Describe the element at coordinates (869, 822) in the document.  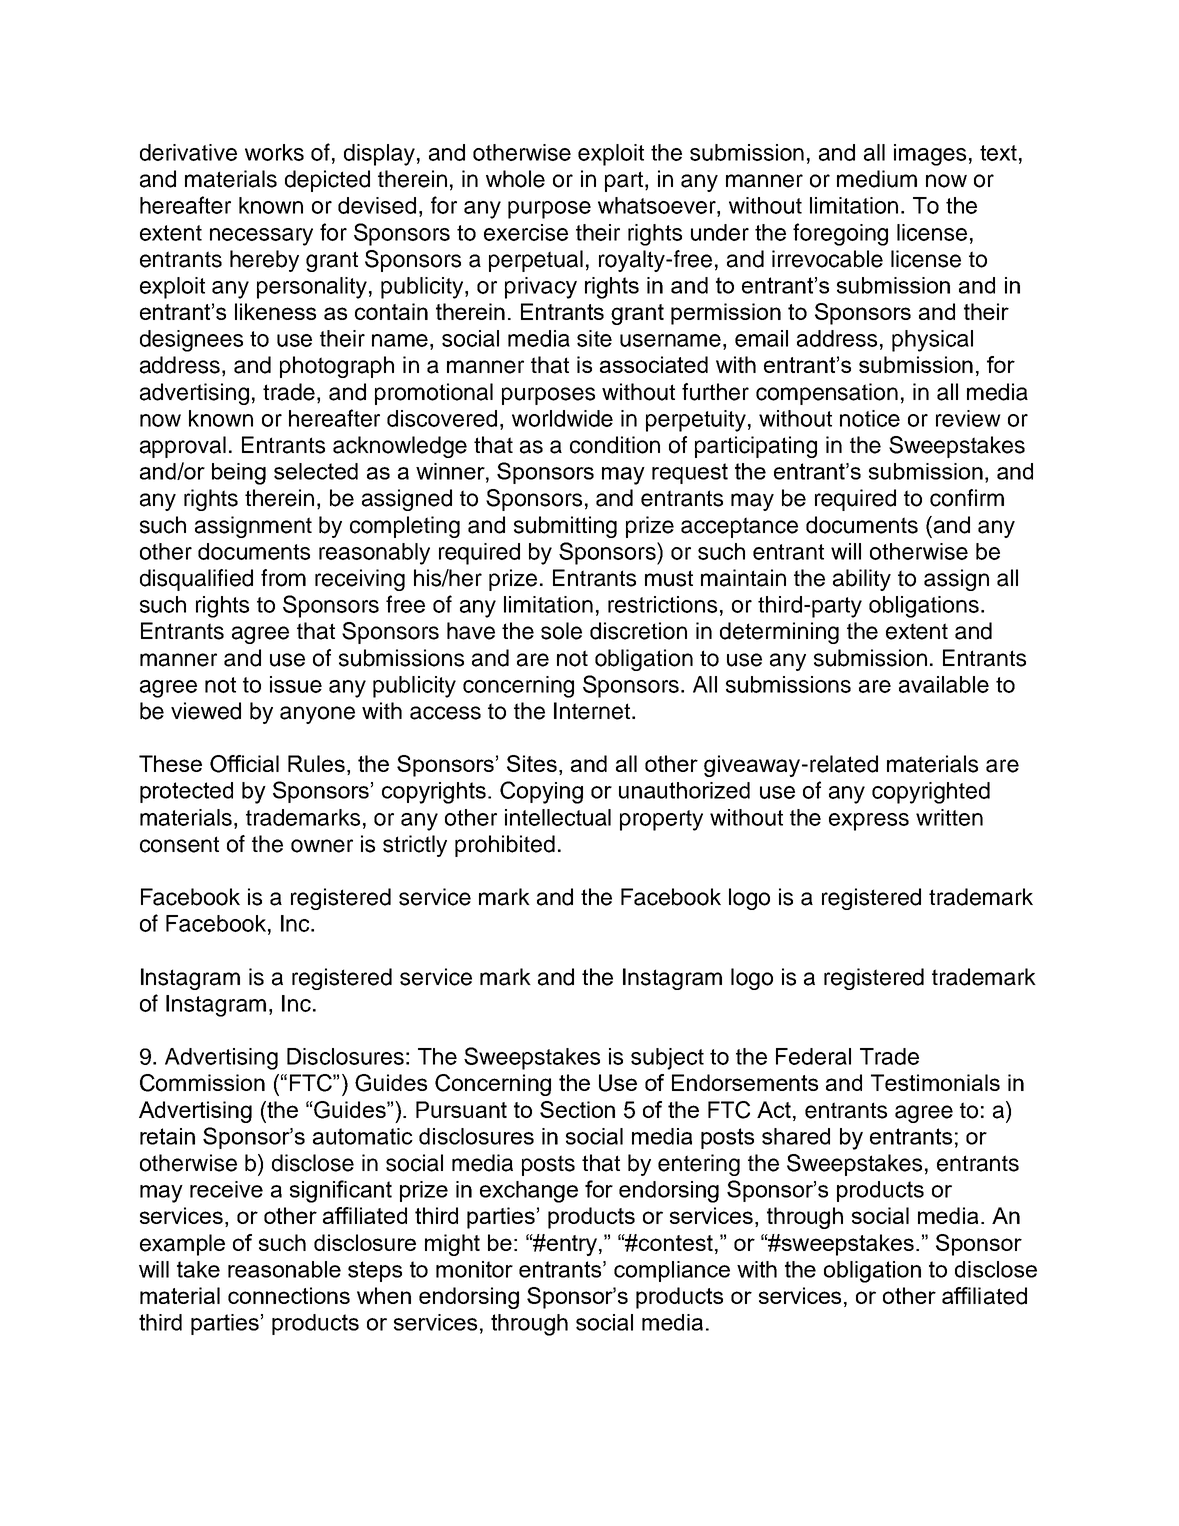
I see `express` at that location.
